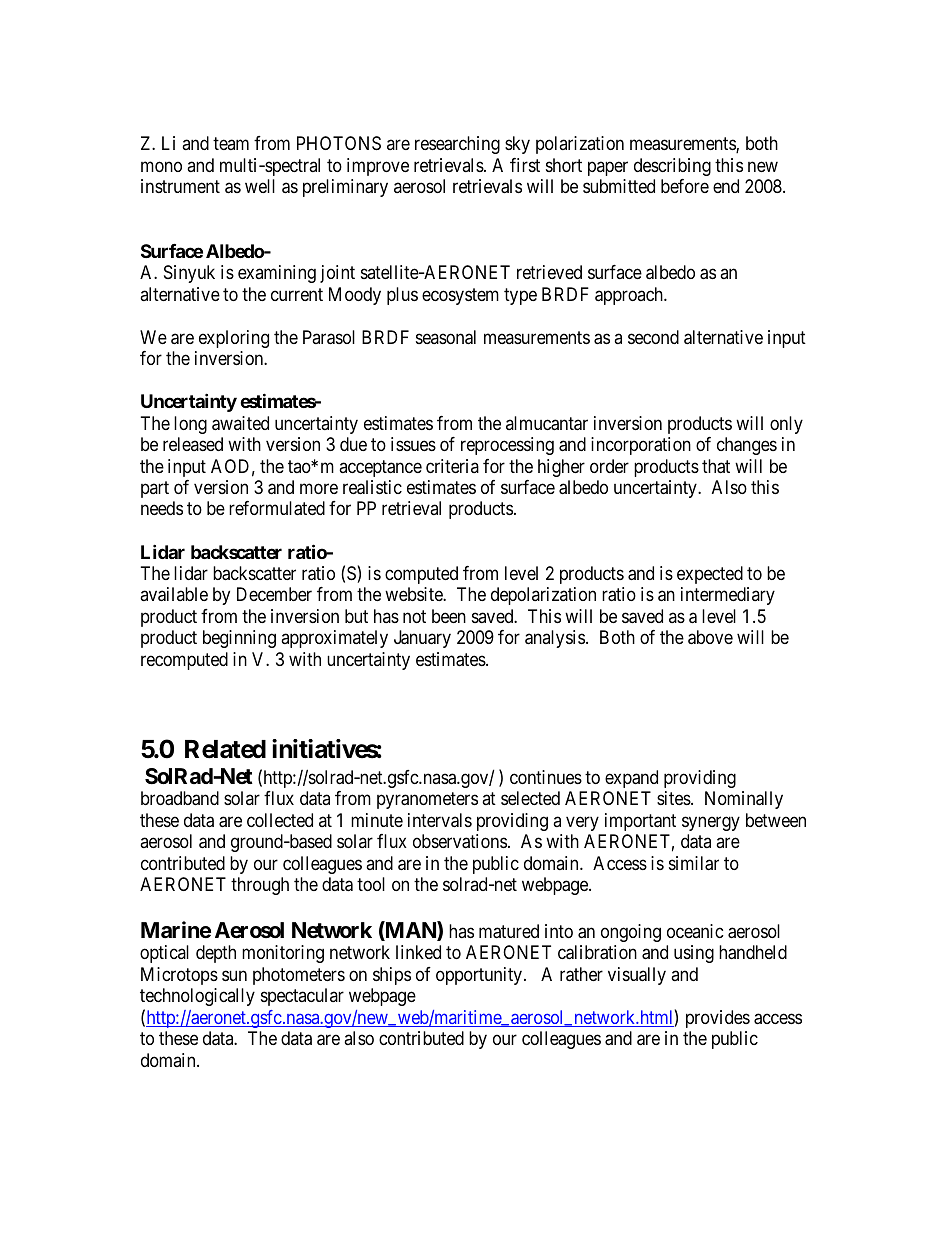 Image resolution: width=952 pixels, height=1233 pixels. I want to click on observations, so click(460, 841).
